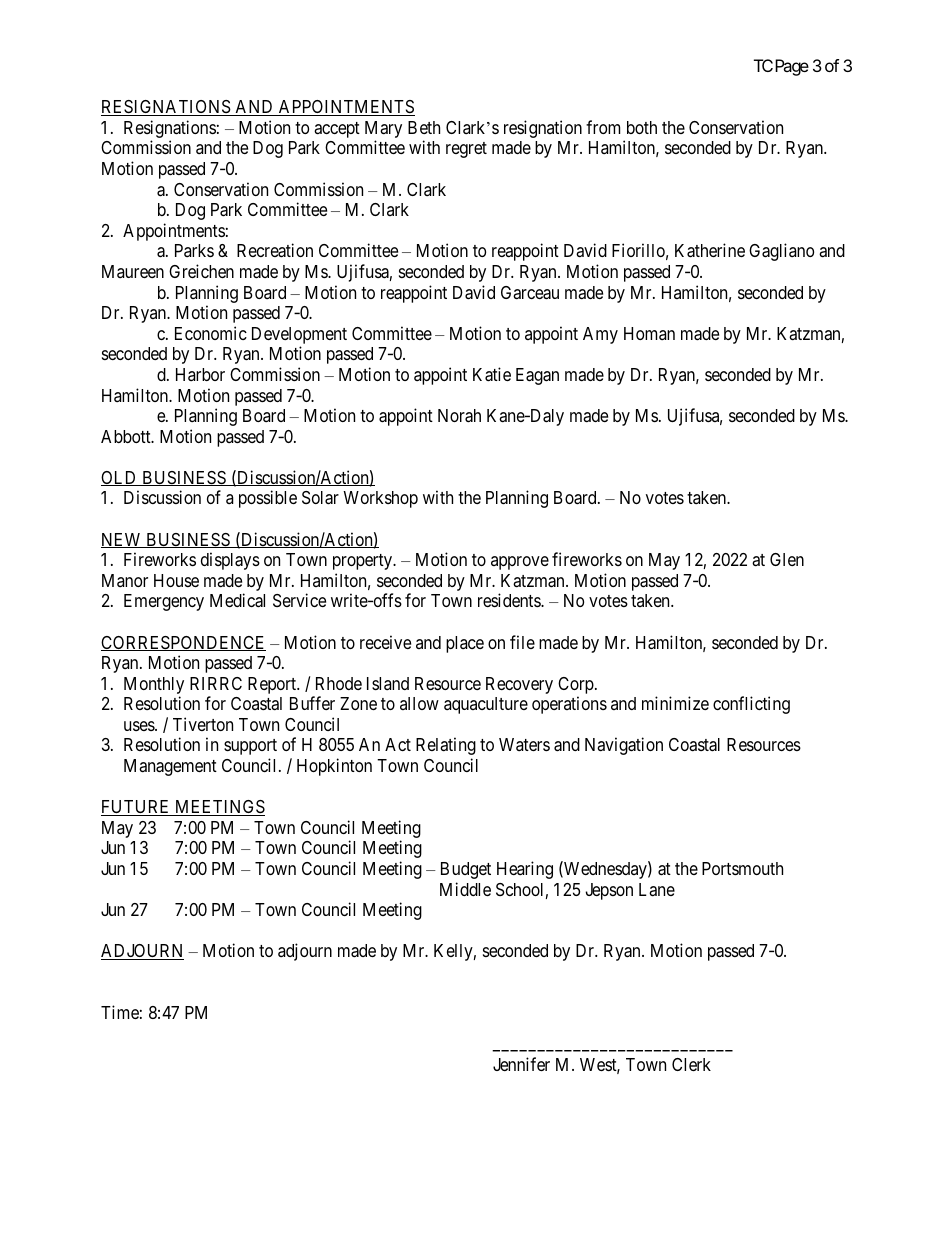 The height and width of the screenshot is (1233, 952). Describe the element at coordinates (787, 559) in the screenshot. I see `Glen` at that location.
